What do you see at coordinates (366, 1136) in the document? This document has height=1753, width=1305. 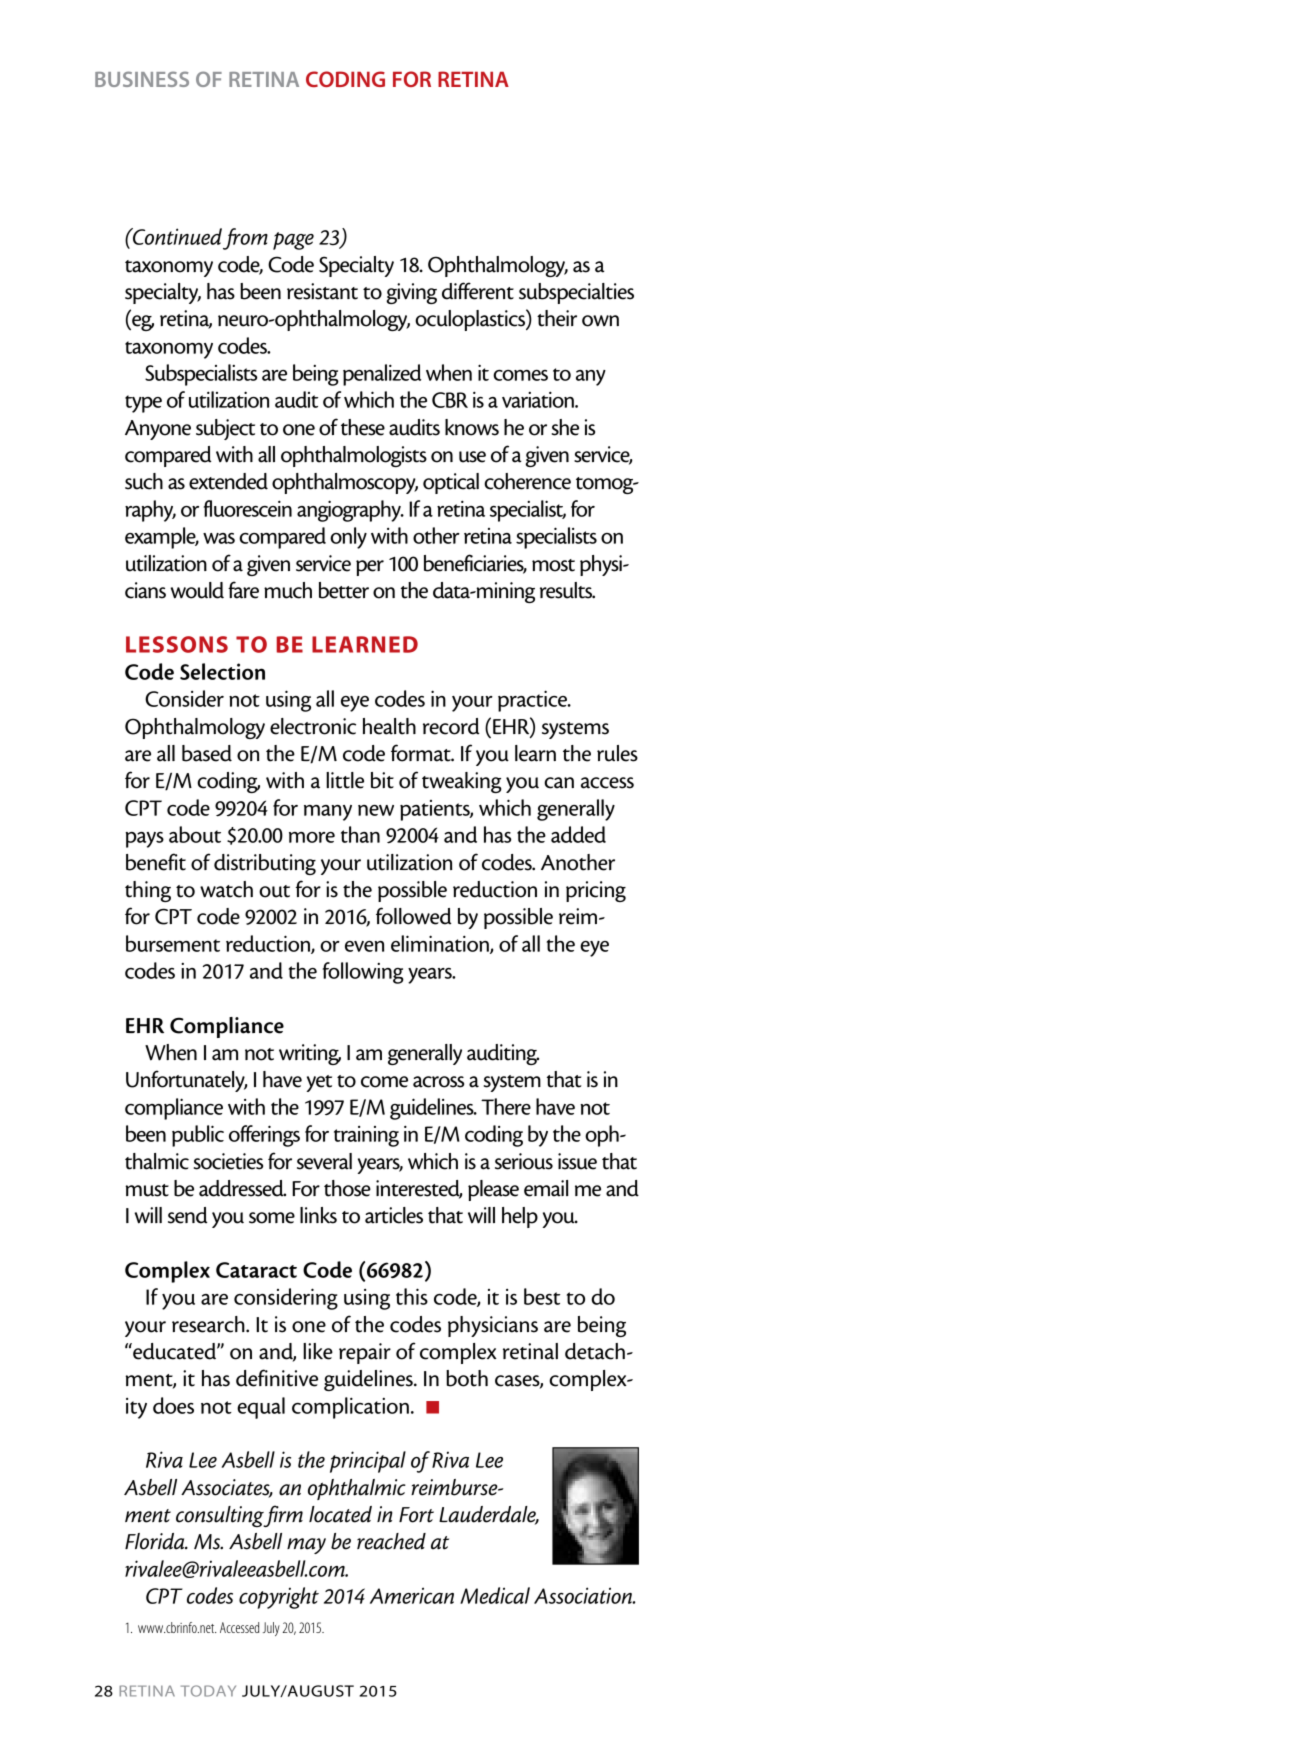 I see `training` at bounding box center [366, 1136].
